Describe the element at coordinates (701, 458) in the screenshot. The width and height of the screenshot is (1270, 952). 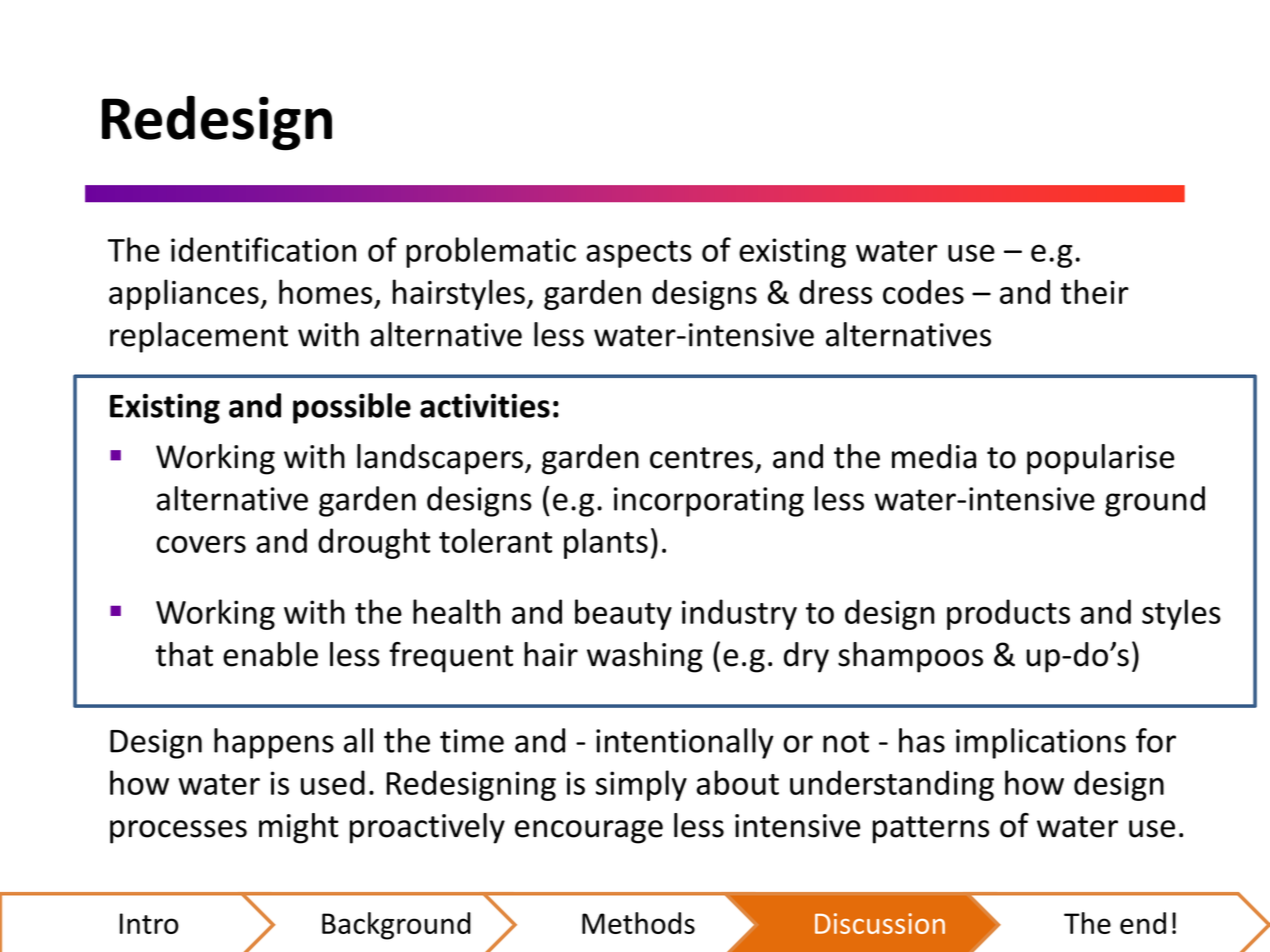
I see `centres` at that location.
